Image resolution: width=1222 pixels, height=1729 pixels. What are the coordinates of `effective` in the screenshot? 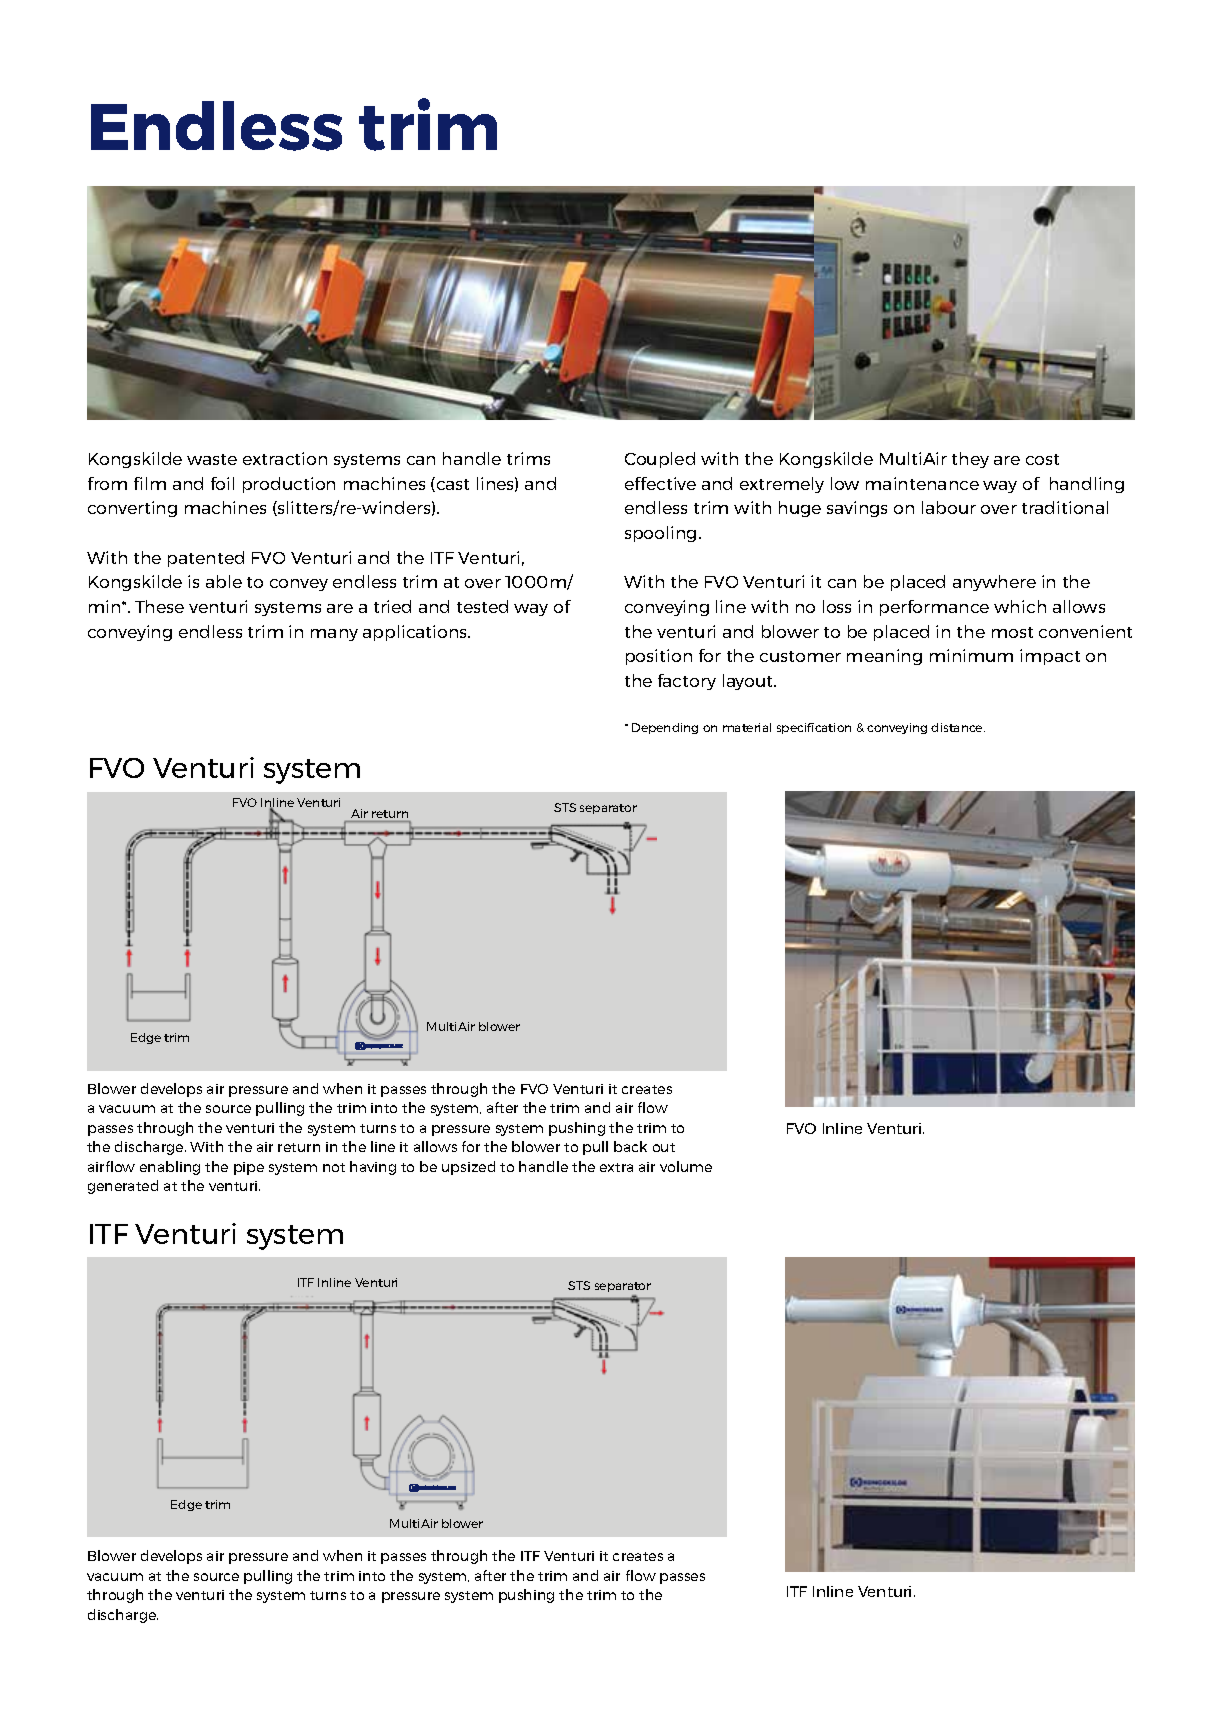 It's located at (660, 483).
